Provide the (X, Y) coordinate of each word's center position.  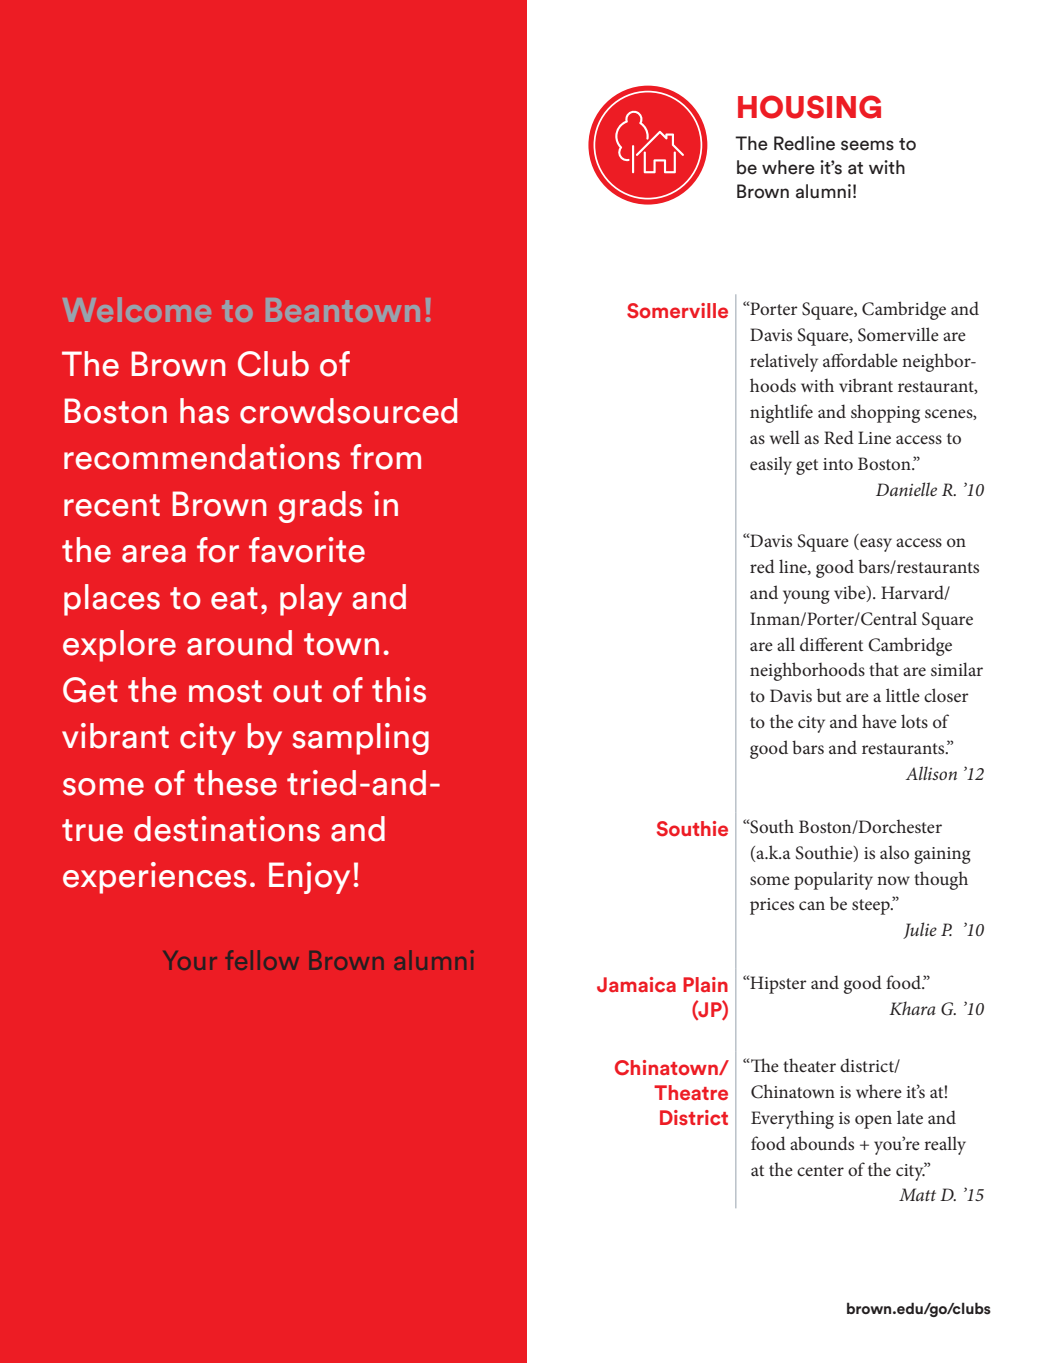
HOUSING (809, 107)
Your (190, 960)
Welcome (137, 309)
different (831, 644)
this (399, 690)
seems (867, 145)
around (239, 643)
